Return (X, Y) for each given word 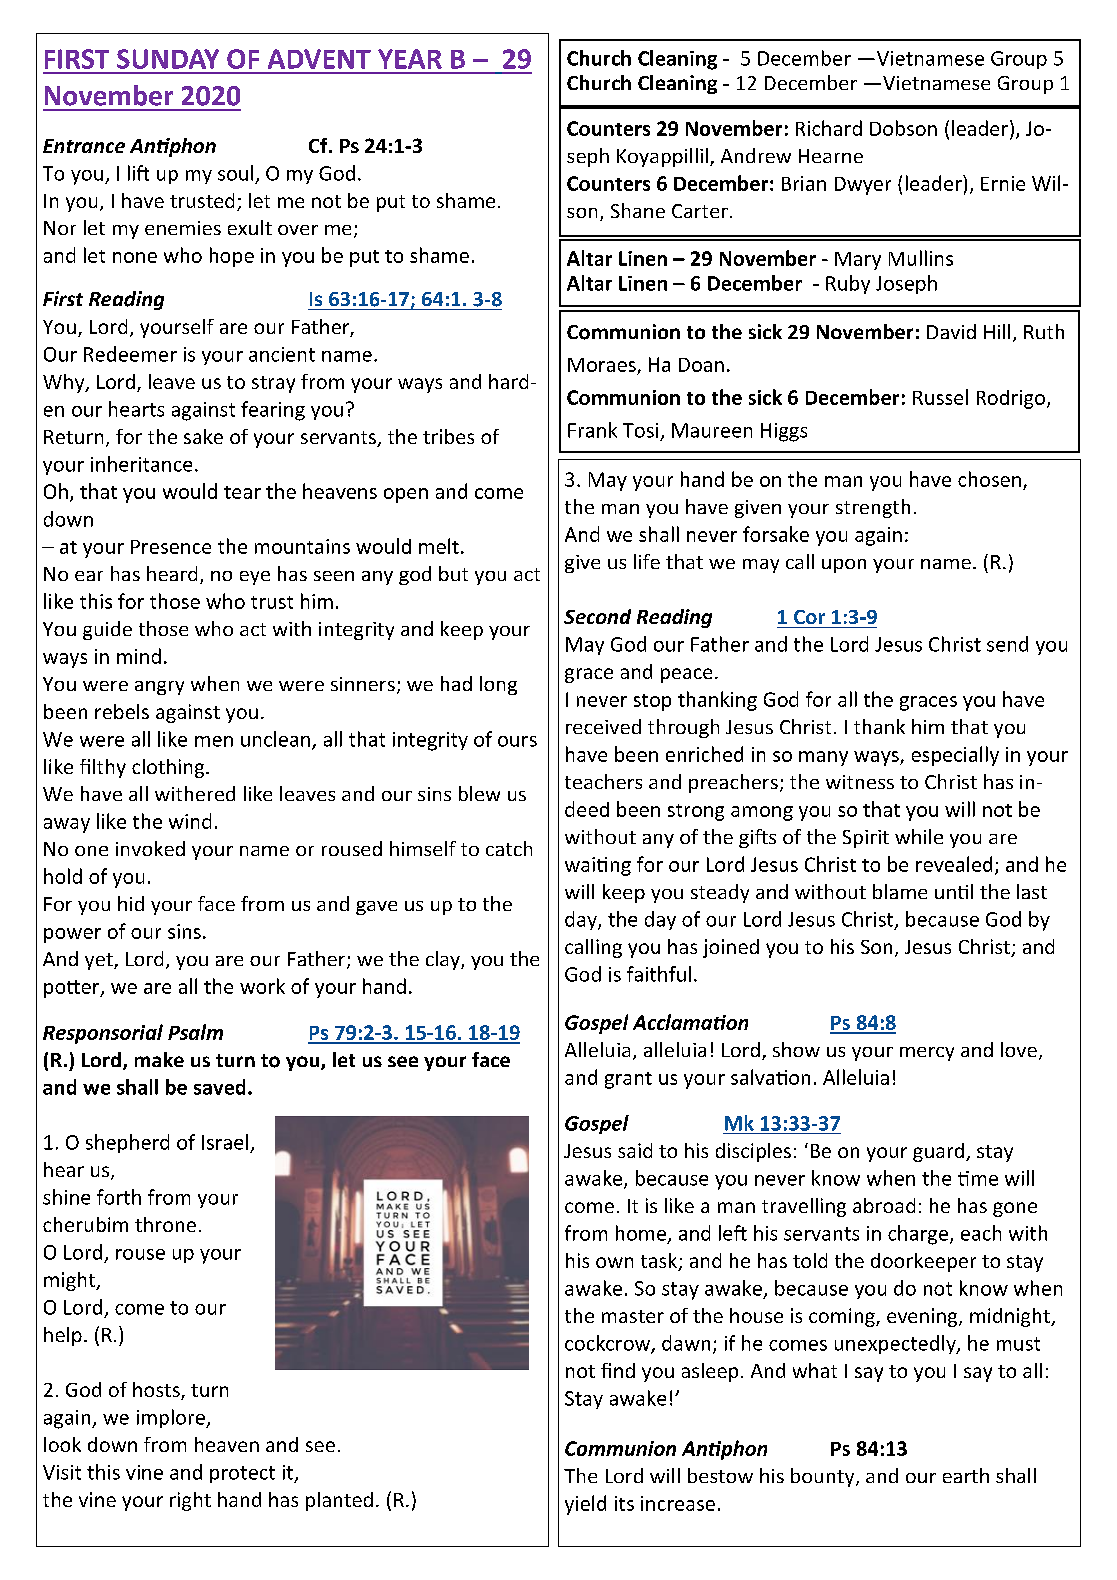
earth (966, 1475)
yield (585, 1505)
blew (479, 793)
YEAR (410, 59)
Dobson (903, 128)
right (190, 1501)
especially (955, 756)
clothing (169, 768)
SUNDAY (168, 59)
